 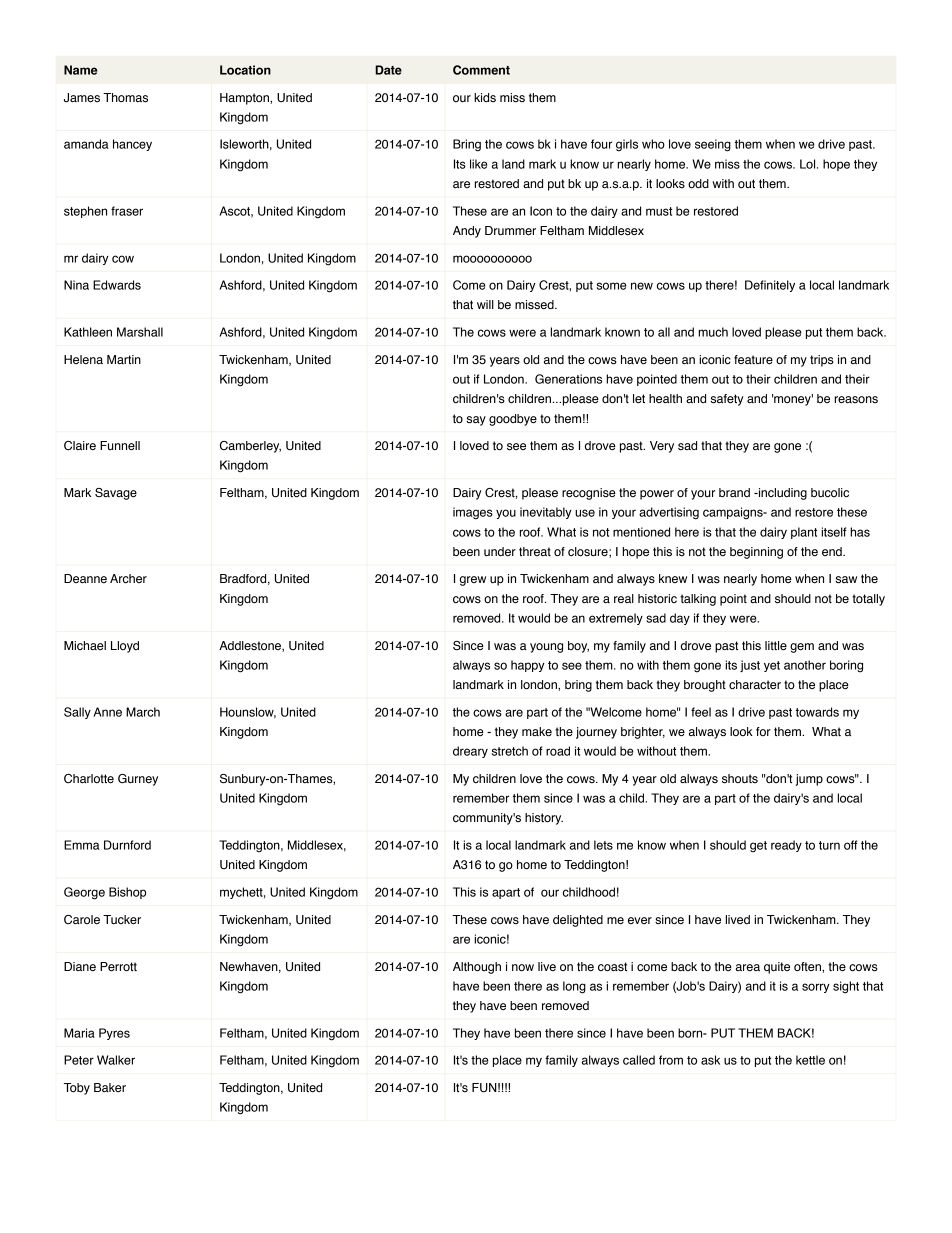 What do you see at coordinates (477, 968) in the document?
I see `Although` at bounding box center [477, 968].
